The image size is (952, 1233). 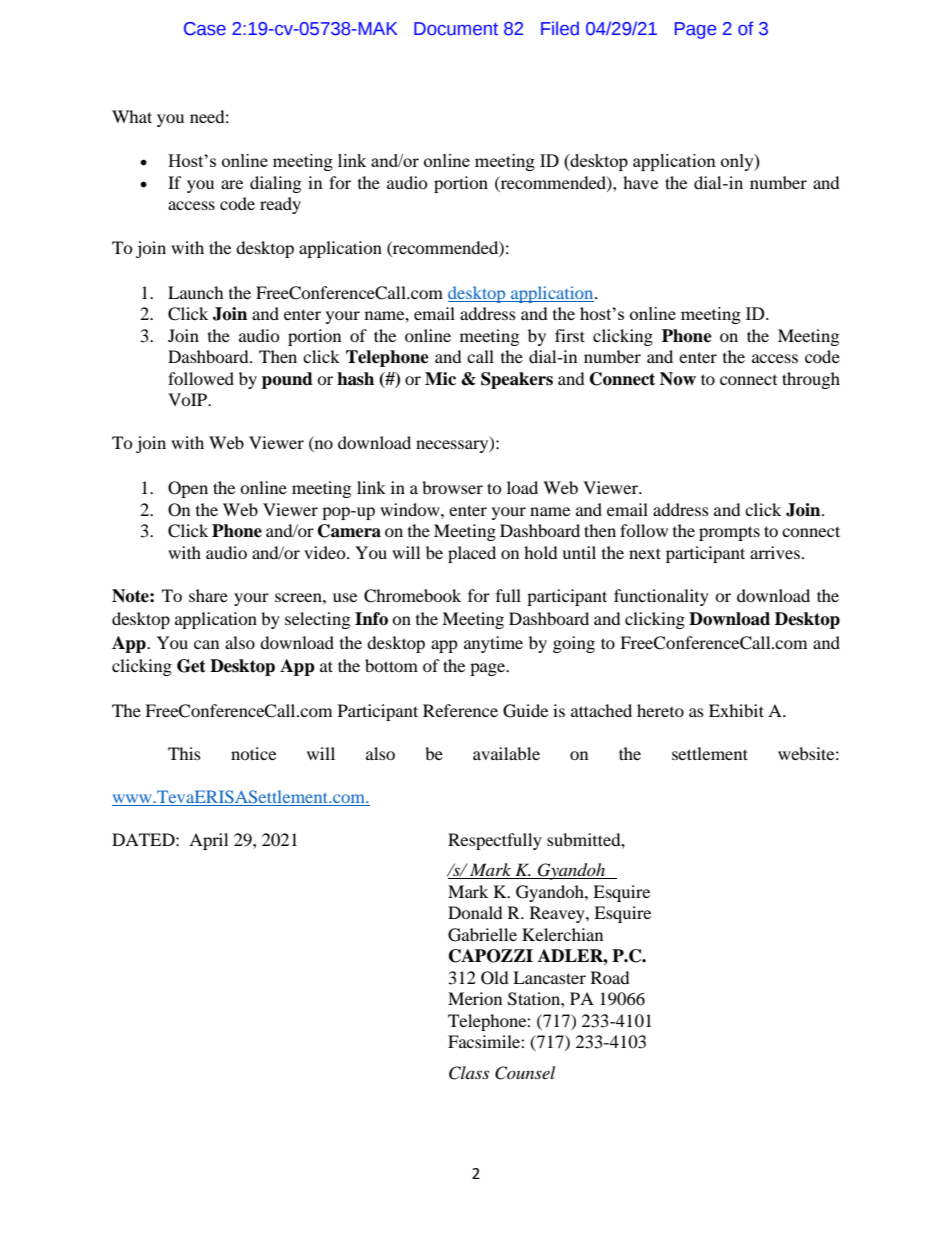 I want to click on Counsel, so click(x=525, y=1073).
